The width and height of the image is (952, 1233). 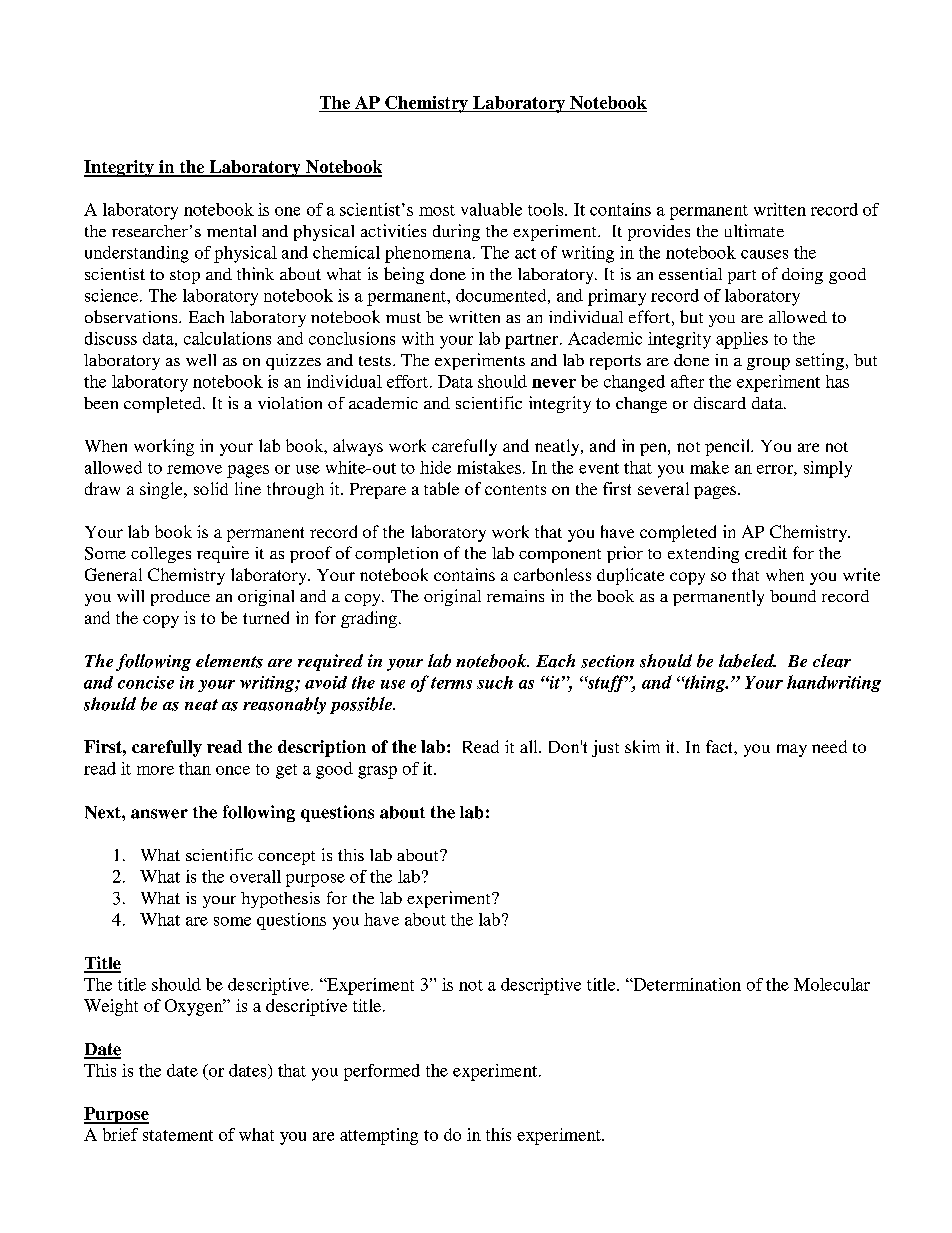 What do you see at coordinates (178, 1135) in the image?
I see `statement` at bounding box center [178, 1135].
